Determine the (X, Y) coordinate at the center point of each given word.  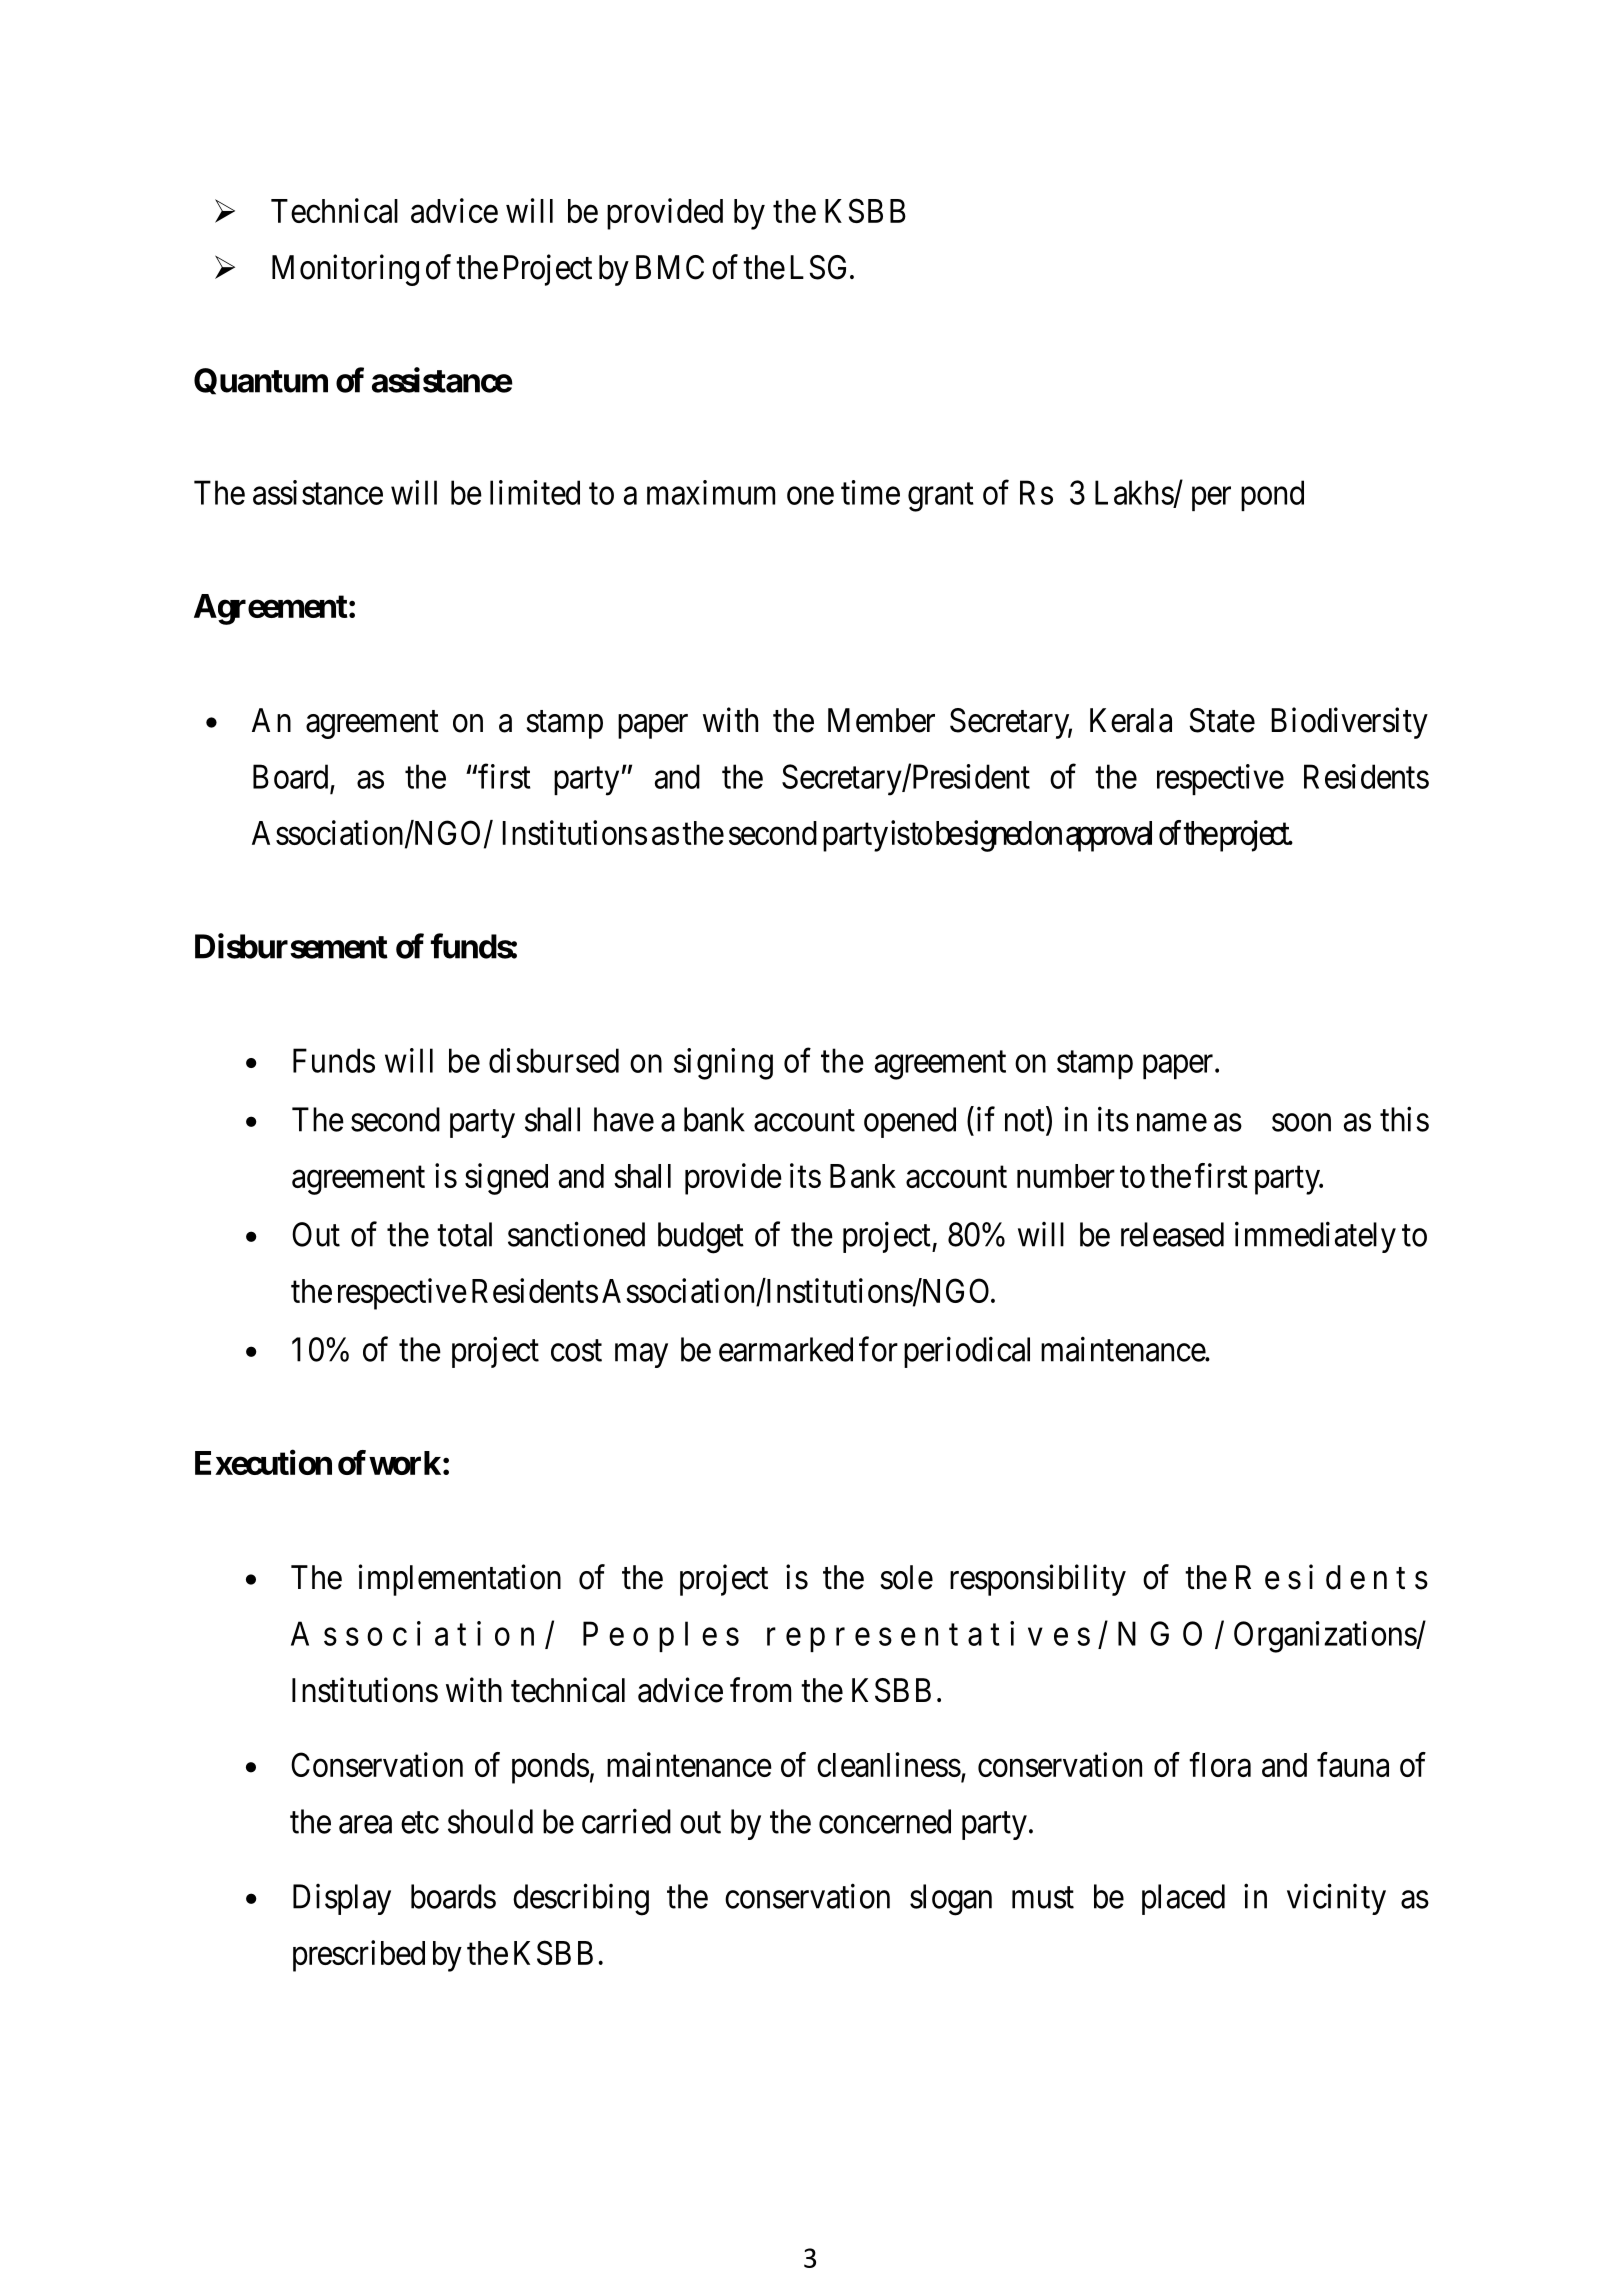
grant (941, 497)
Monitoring (345, 270)
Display (342, 1899)
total (464, 1234)
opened (910, 1122)
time (870, 492)
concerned (885, 1821)
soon (1301, 1123)
